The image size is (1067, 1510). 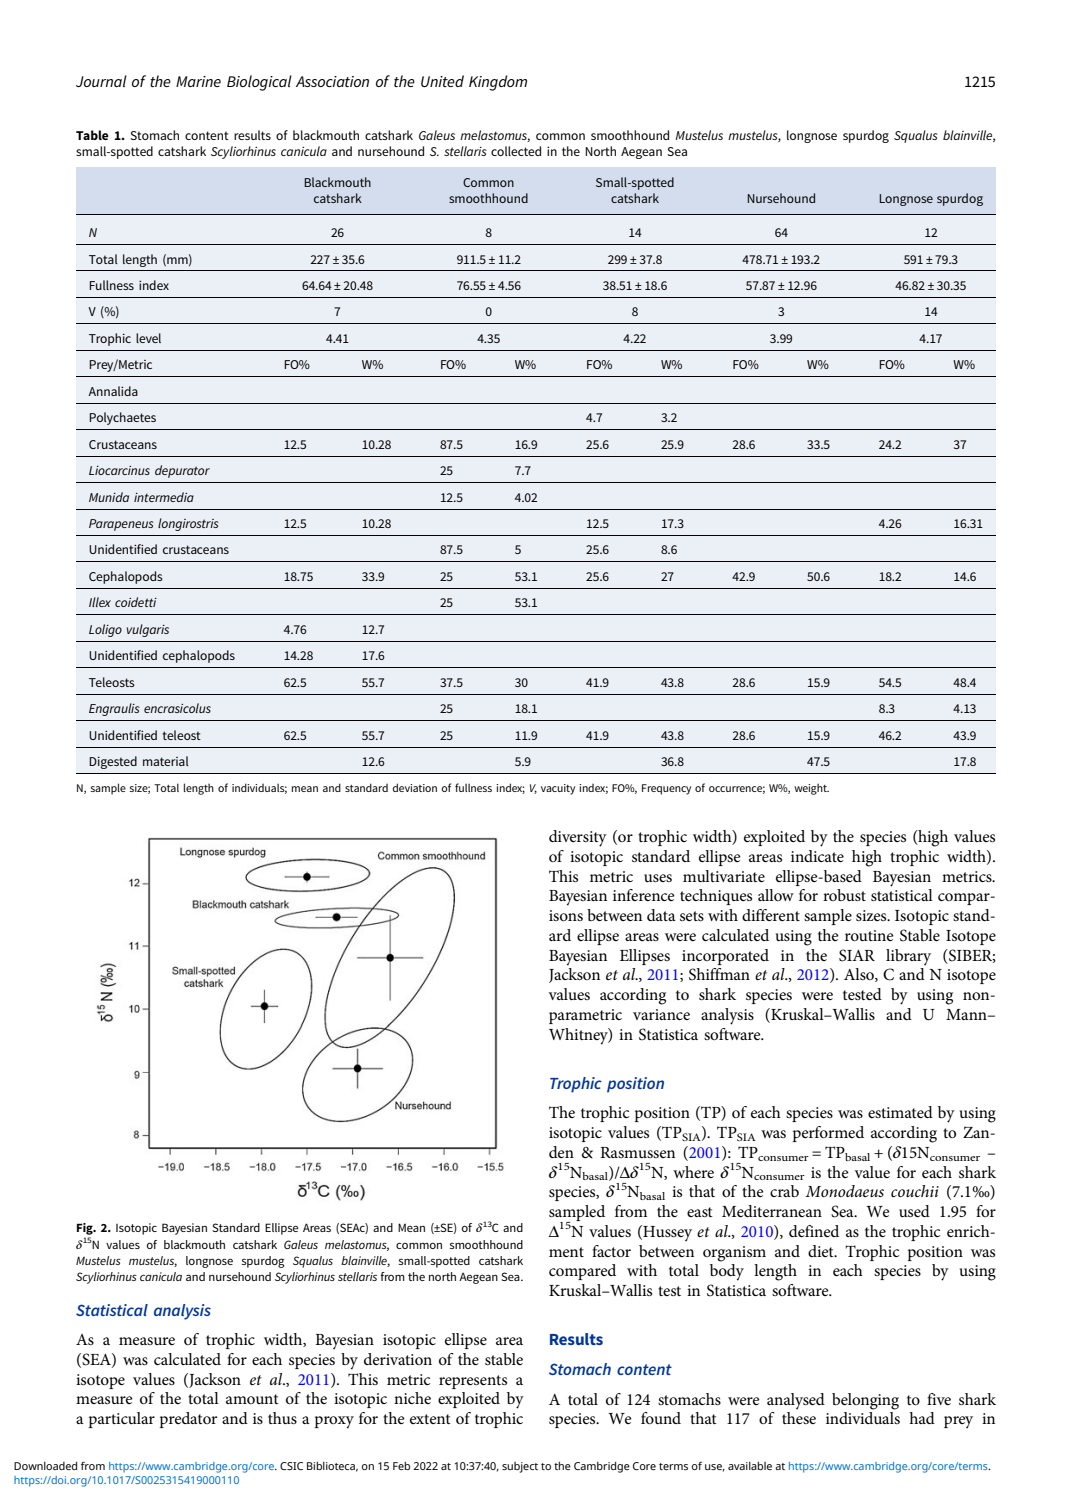 What do you see at coordinates (164, 497) in the document?
I see `intermedia` at bounding box center [164, 497].
